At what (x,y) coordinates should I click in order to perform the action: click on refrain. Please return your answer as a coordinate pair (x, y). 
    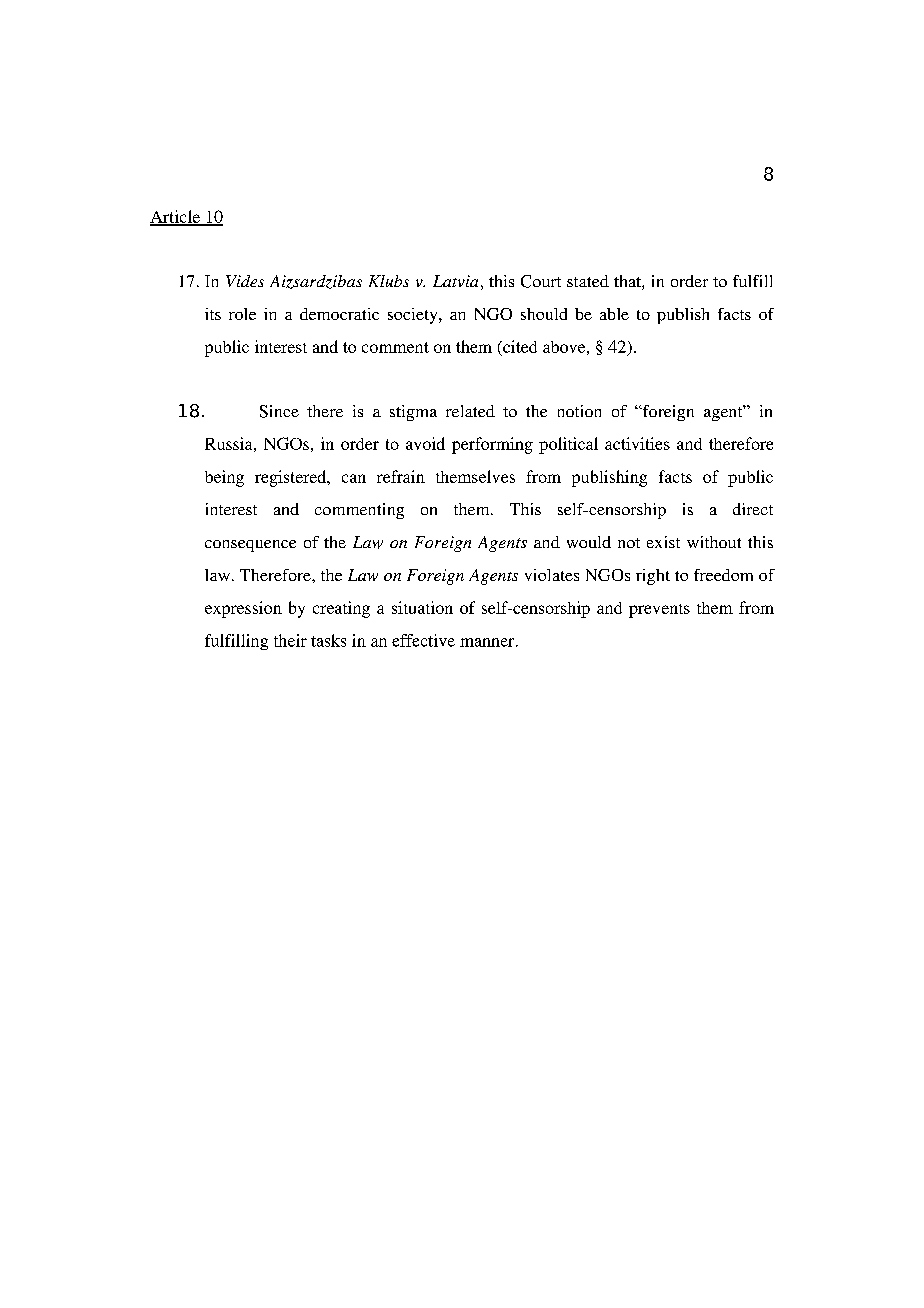
    Looking at the image, I should click on (401, 476).
